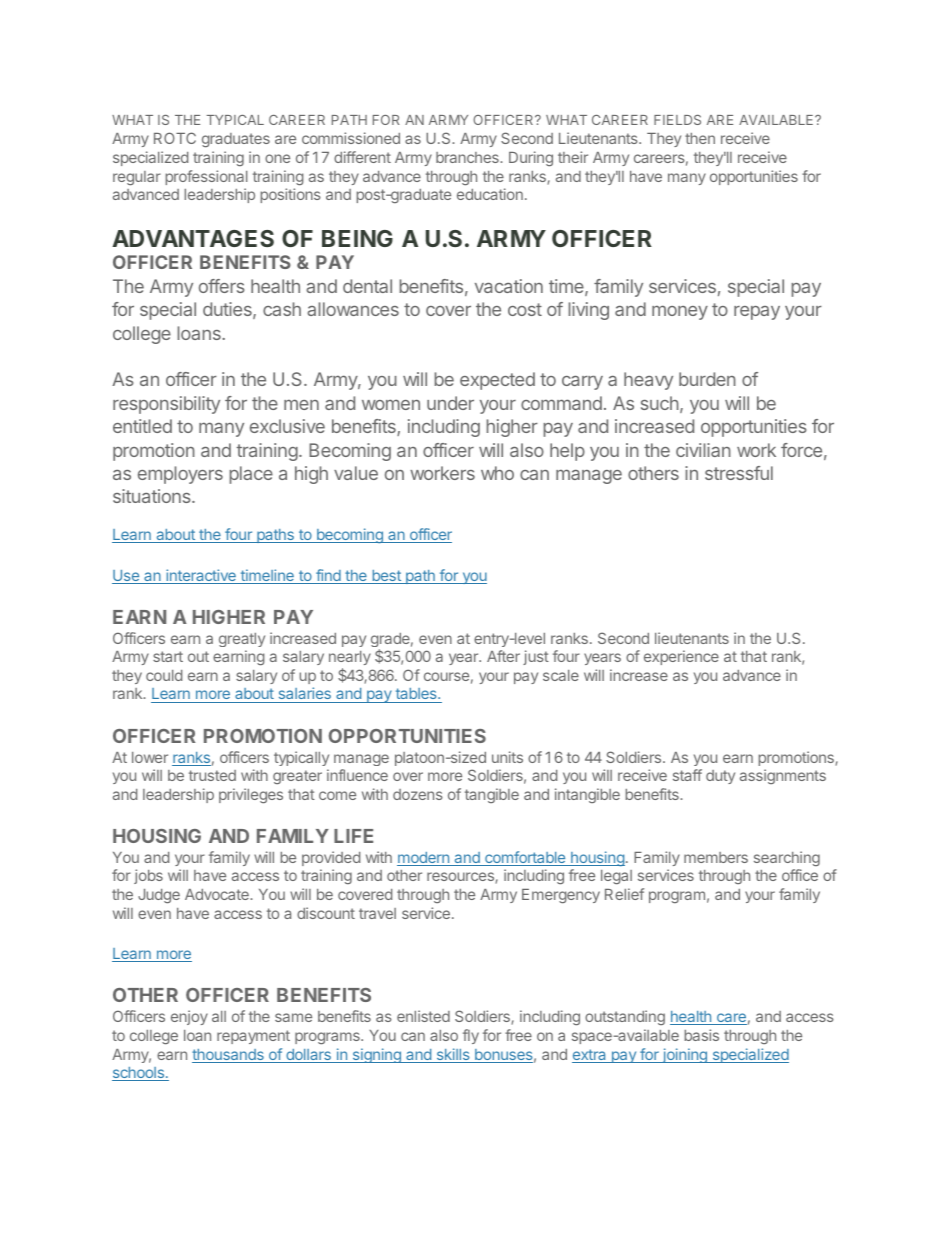  Describe the element at coordinates (468, 157) in the screenshot. I see `branches` at that location.
